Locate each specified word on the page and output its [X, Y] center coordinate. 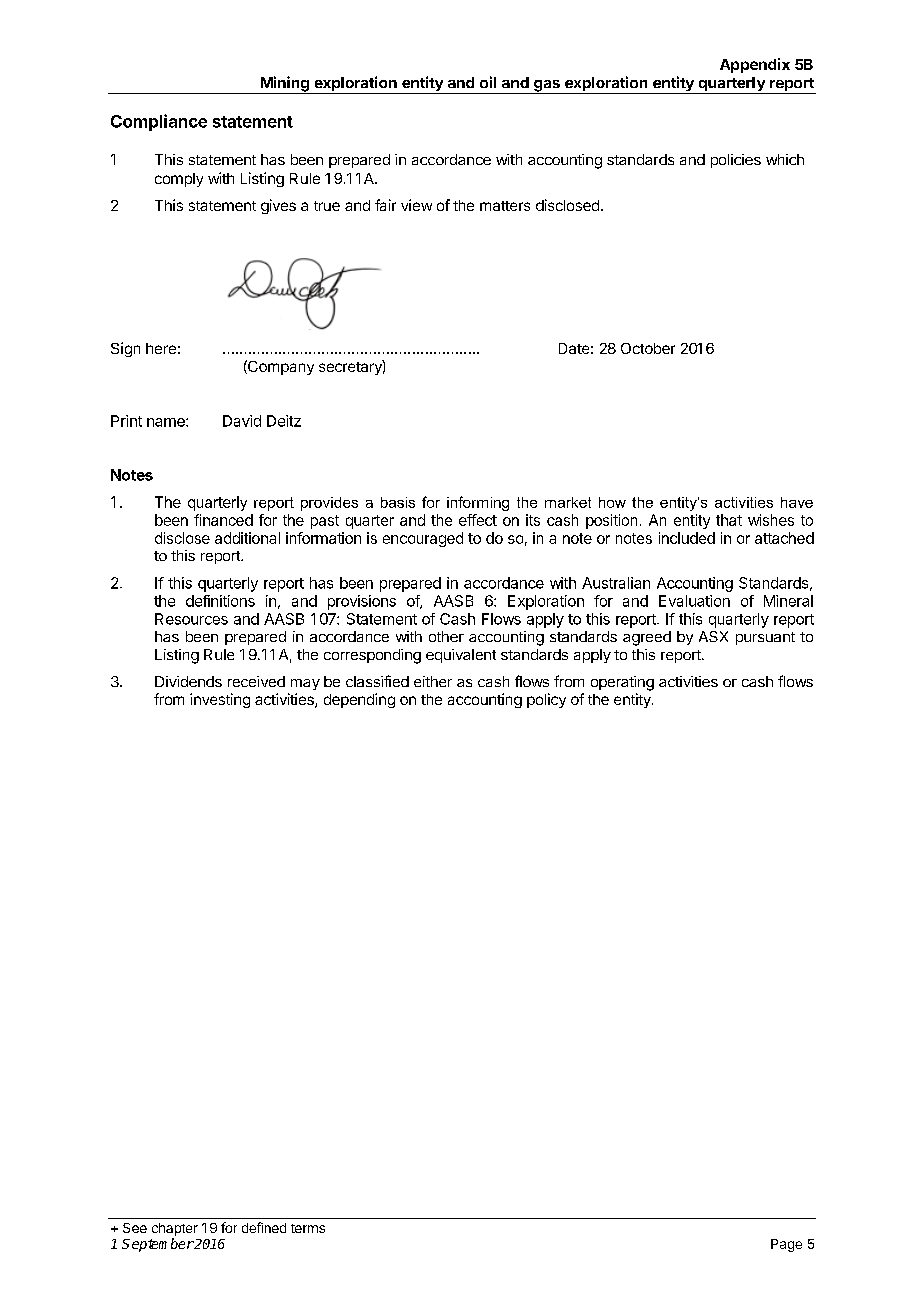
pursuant [765, 638]
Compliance [159, 122]
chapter [175, 1229]
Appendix [755, 65]
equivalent [461, 656]
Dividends [188, 681]
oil [488, 82]
